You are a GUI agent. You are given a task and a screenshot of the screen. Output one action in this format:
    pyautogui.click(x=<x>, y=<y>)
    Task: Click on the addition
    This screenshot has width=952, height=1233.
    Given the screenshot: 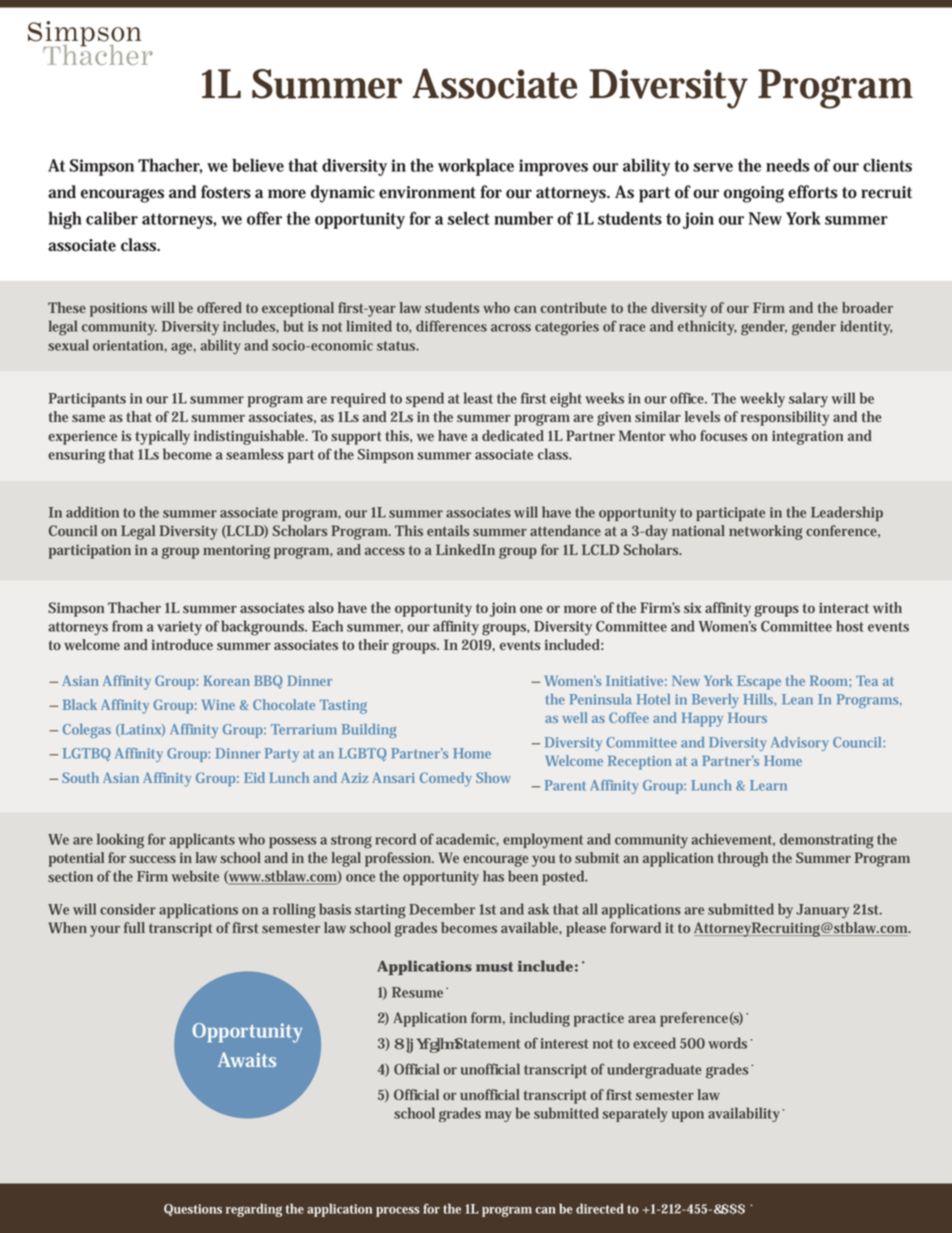 What is the action you would take?
    pyautogui.click(x=92, y=512)
